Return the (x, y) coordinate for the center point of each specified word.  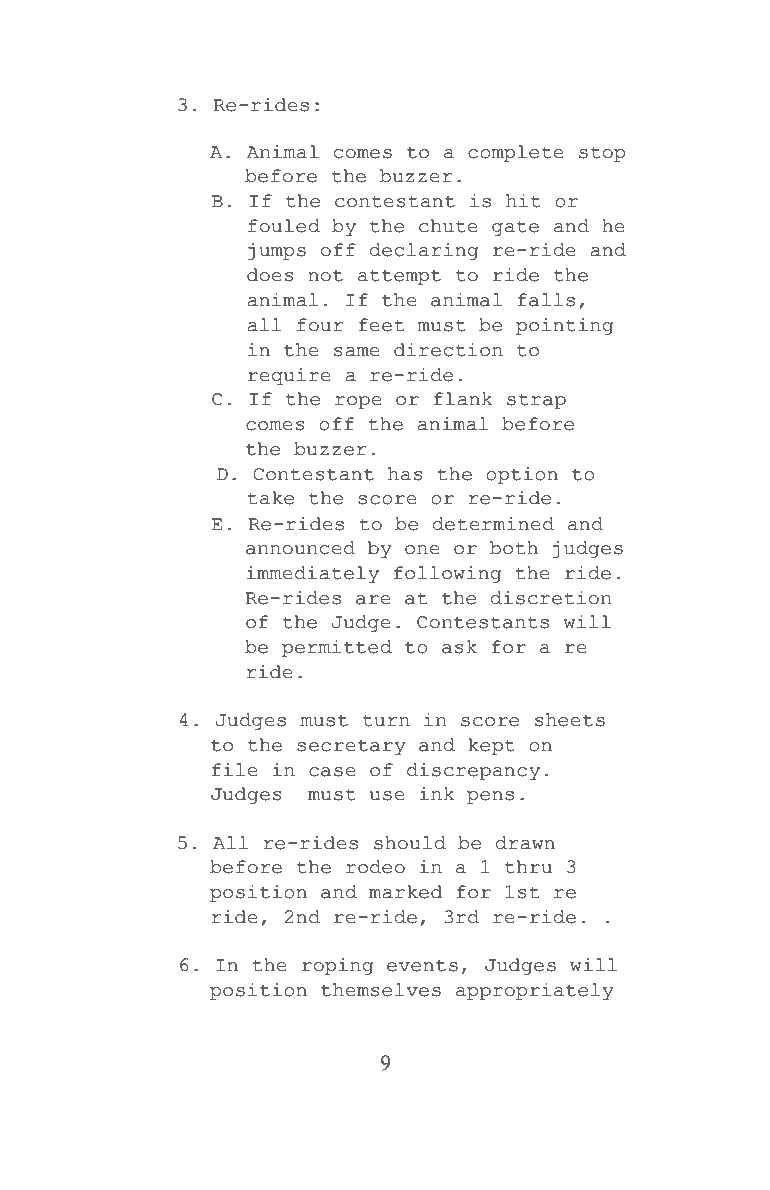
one (422, 550)
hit (523, 201)
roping (337, 966)
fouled (284, 226)
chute (448, 226)
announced (300, 548)
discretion (551, 598)
